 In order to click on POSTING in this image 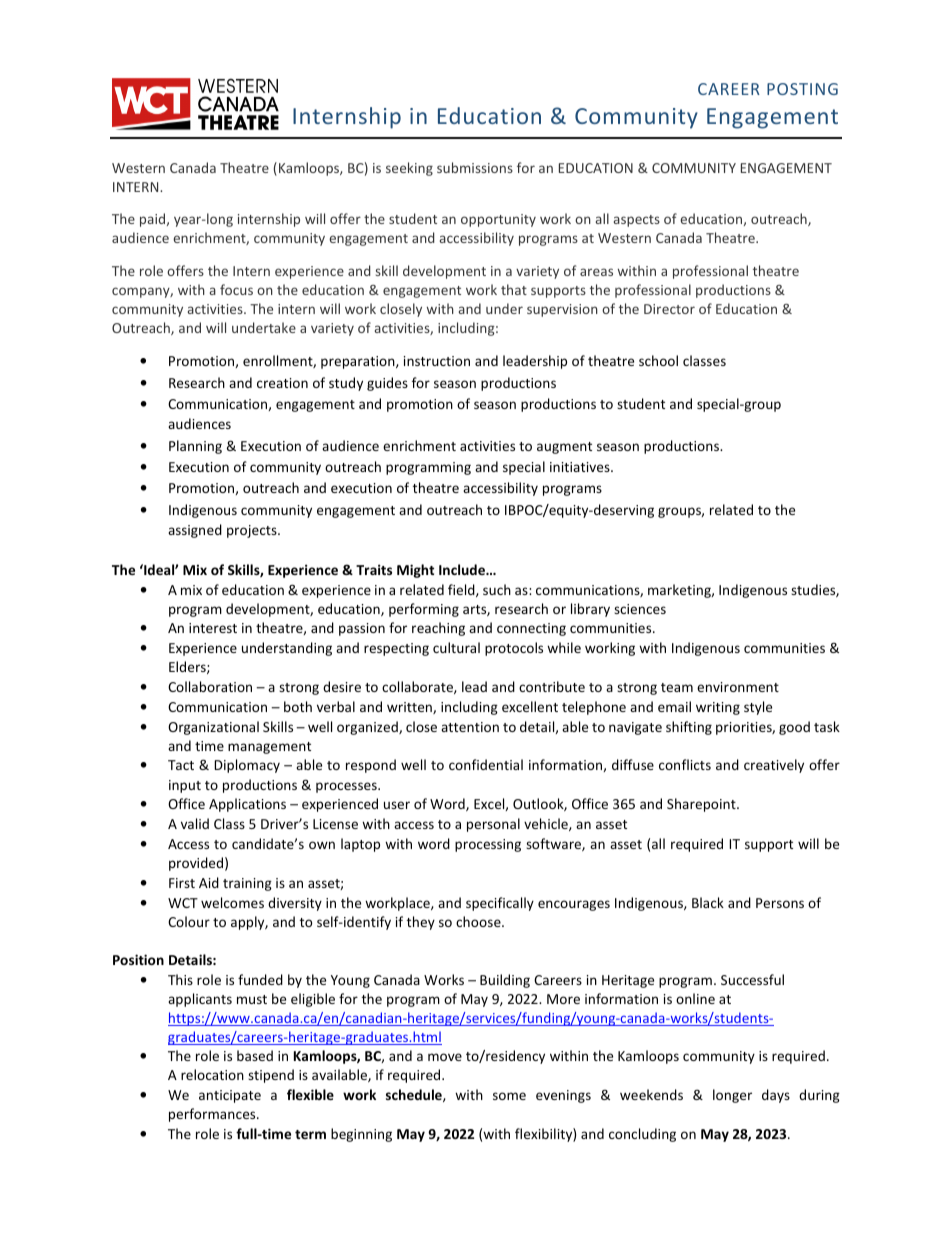, I will do `click(802, 89)`.
